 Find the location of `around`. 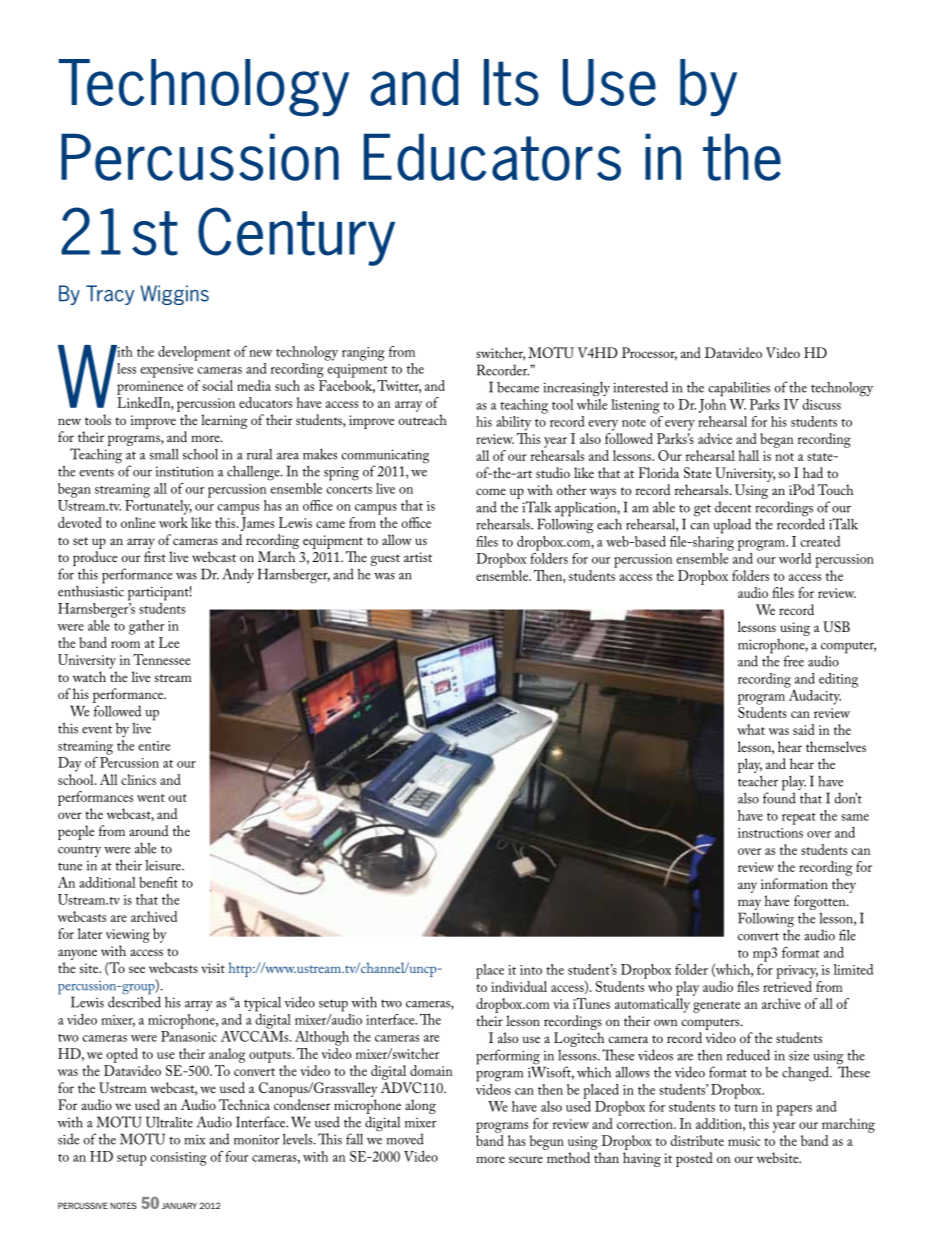

around is located at coordinates (148, 830).
